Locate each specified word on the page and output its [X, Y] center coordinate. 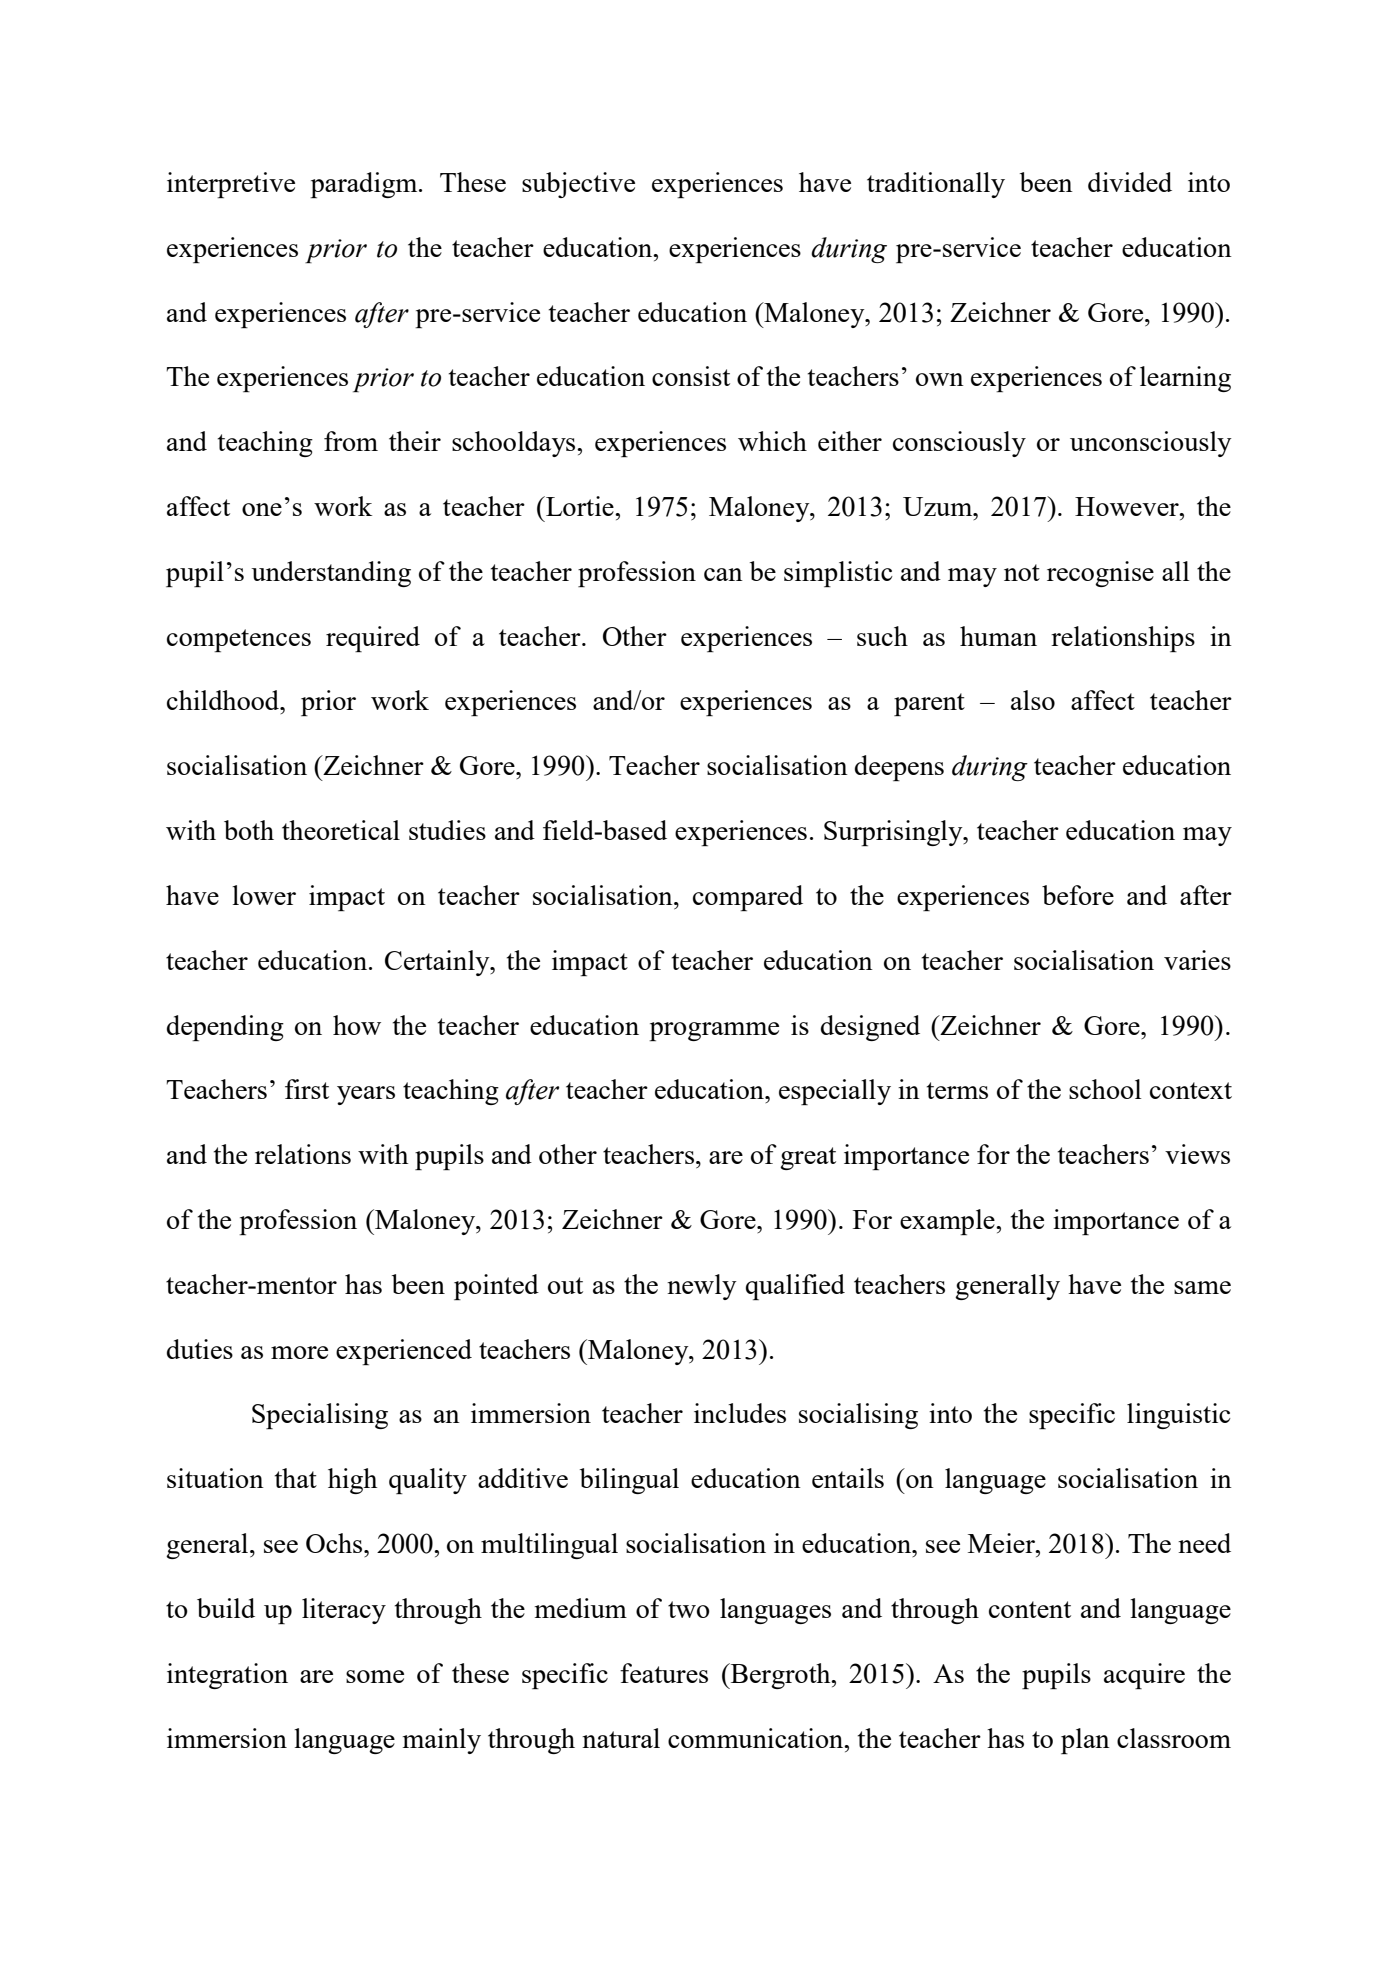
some [375, 1676]
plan [1085, 1741]
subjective [578, 185]
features [664, 1673]
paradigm [365, 185]
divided [1130, 182]
